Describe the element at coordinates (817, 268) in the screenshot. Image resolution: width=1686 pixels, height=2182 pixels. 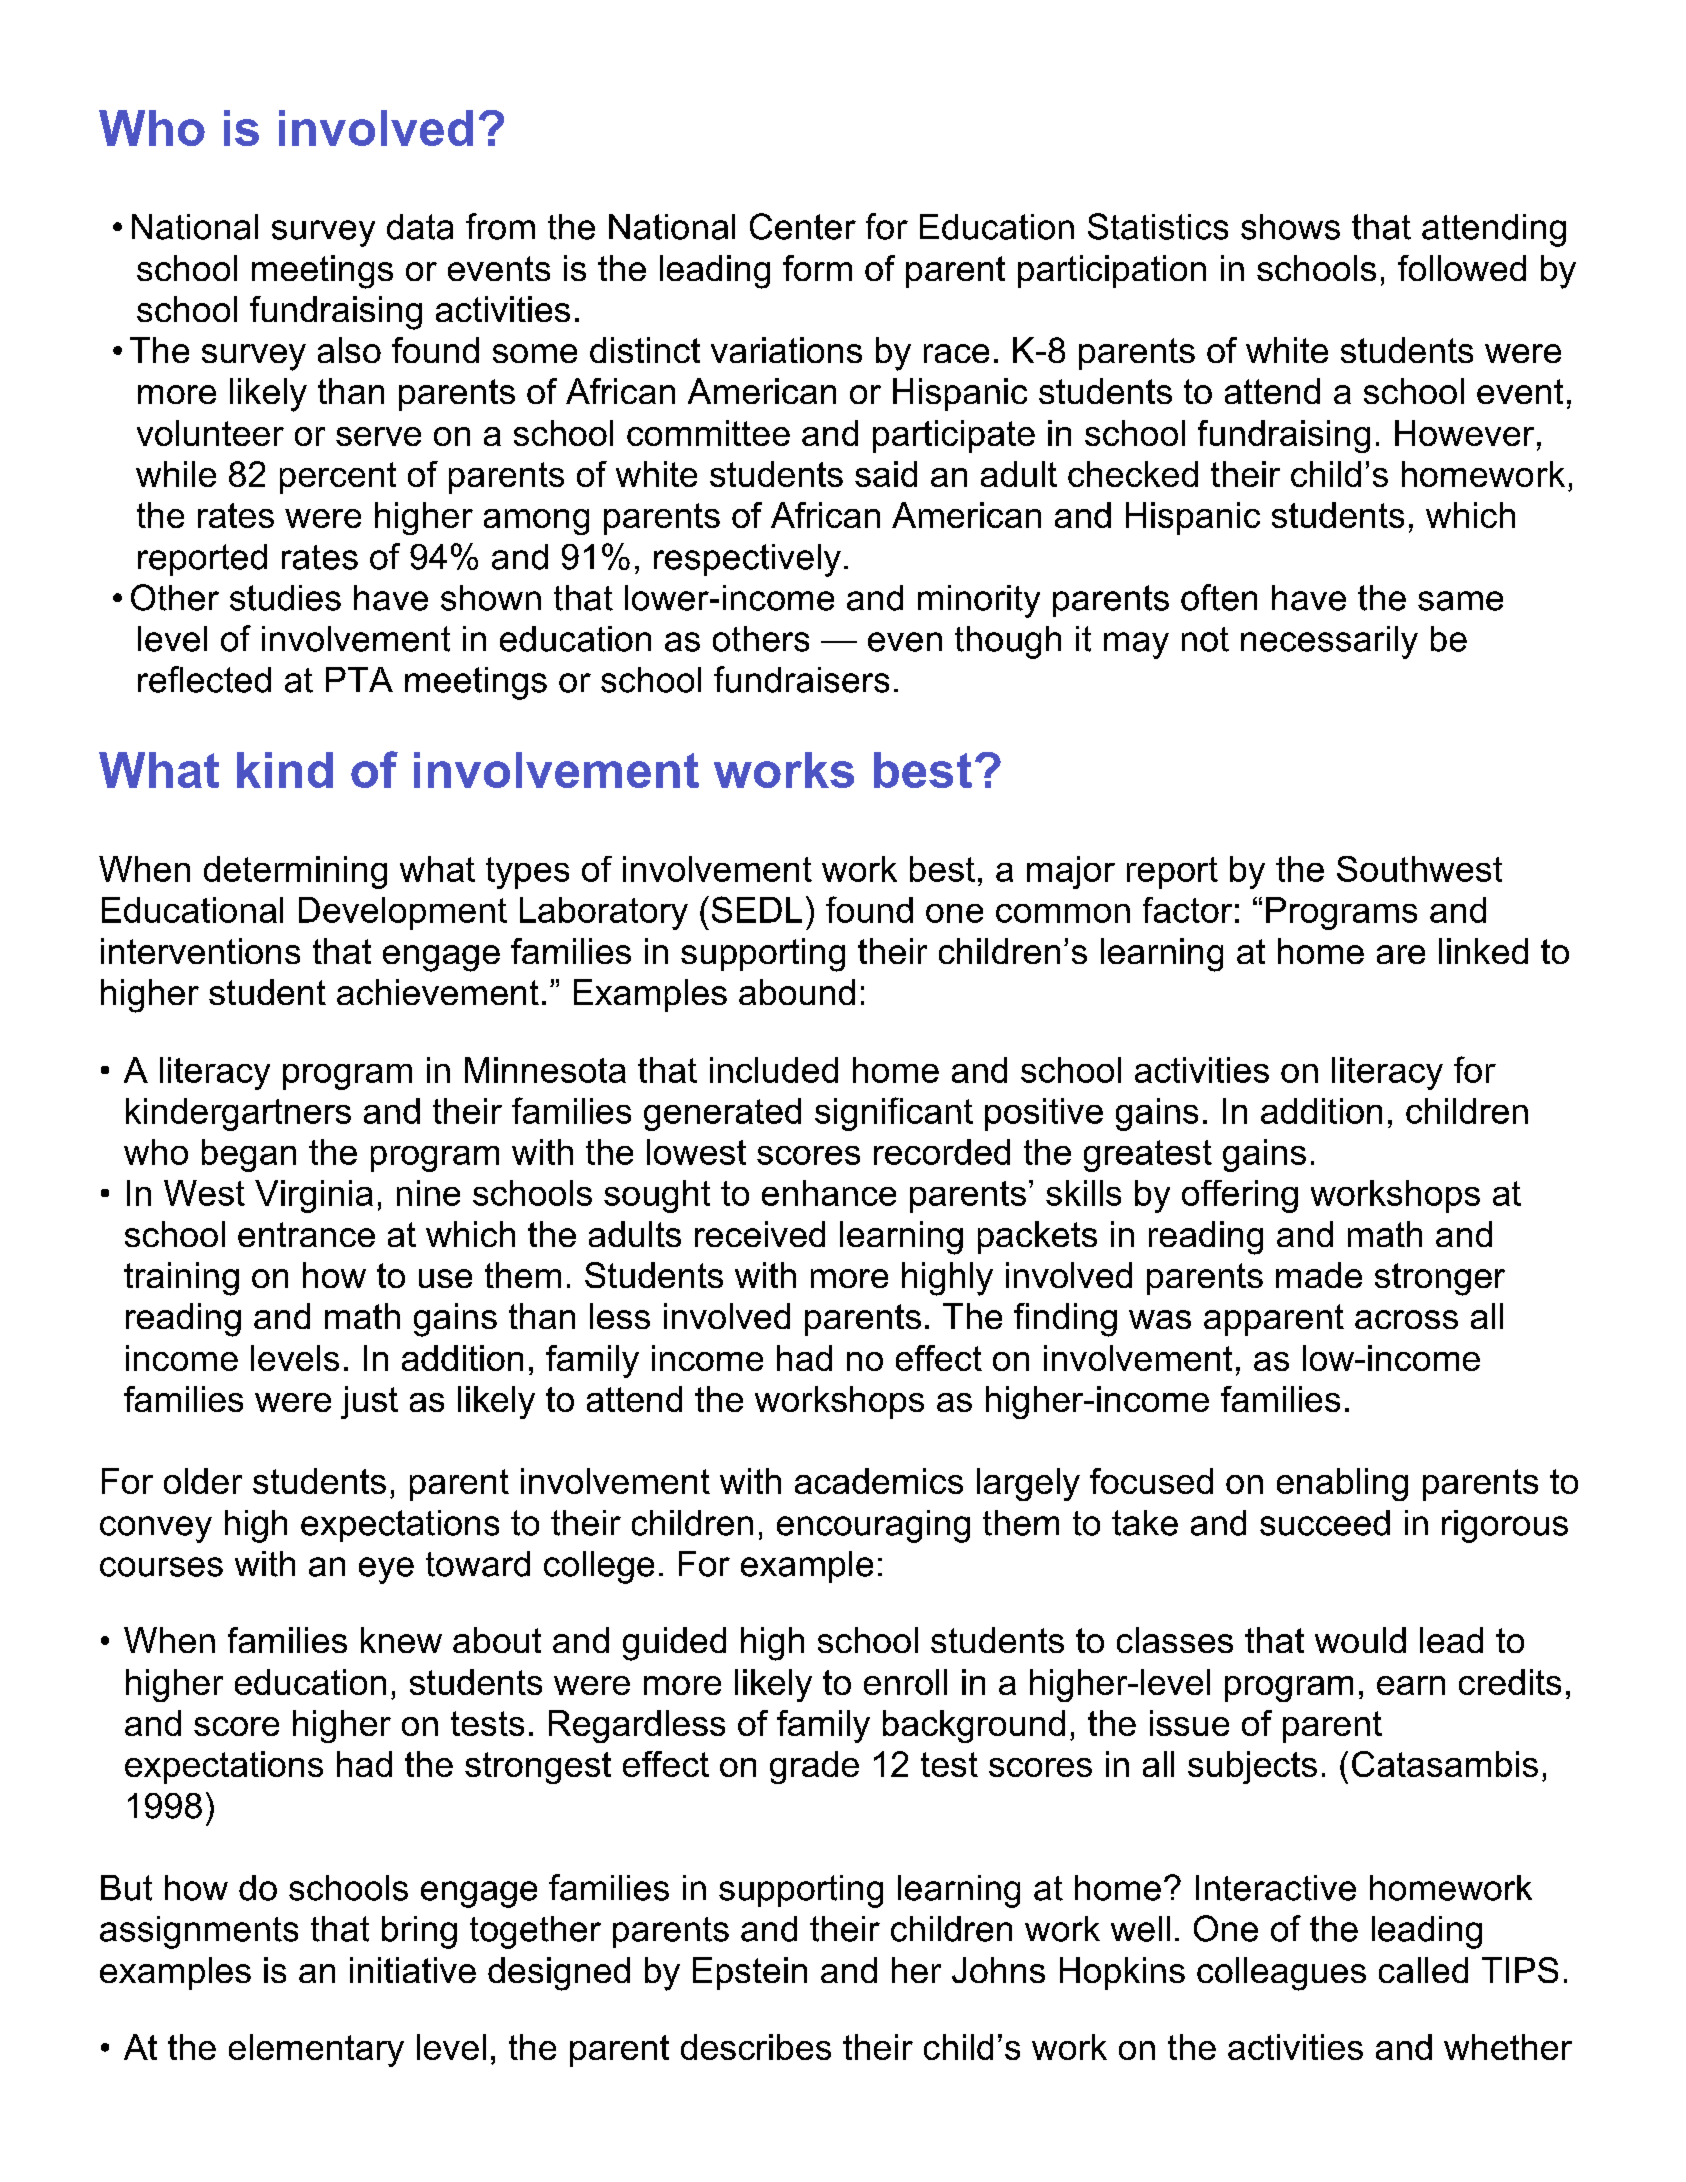
I see `form` at that location.
